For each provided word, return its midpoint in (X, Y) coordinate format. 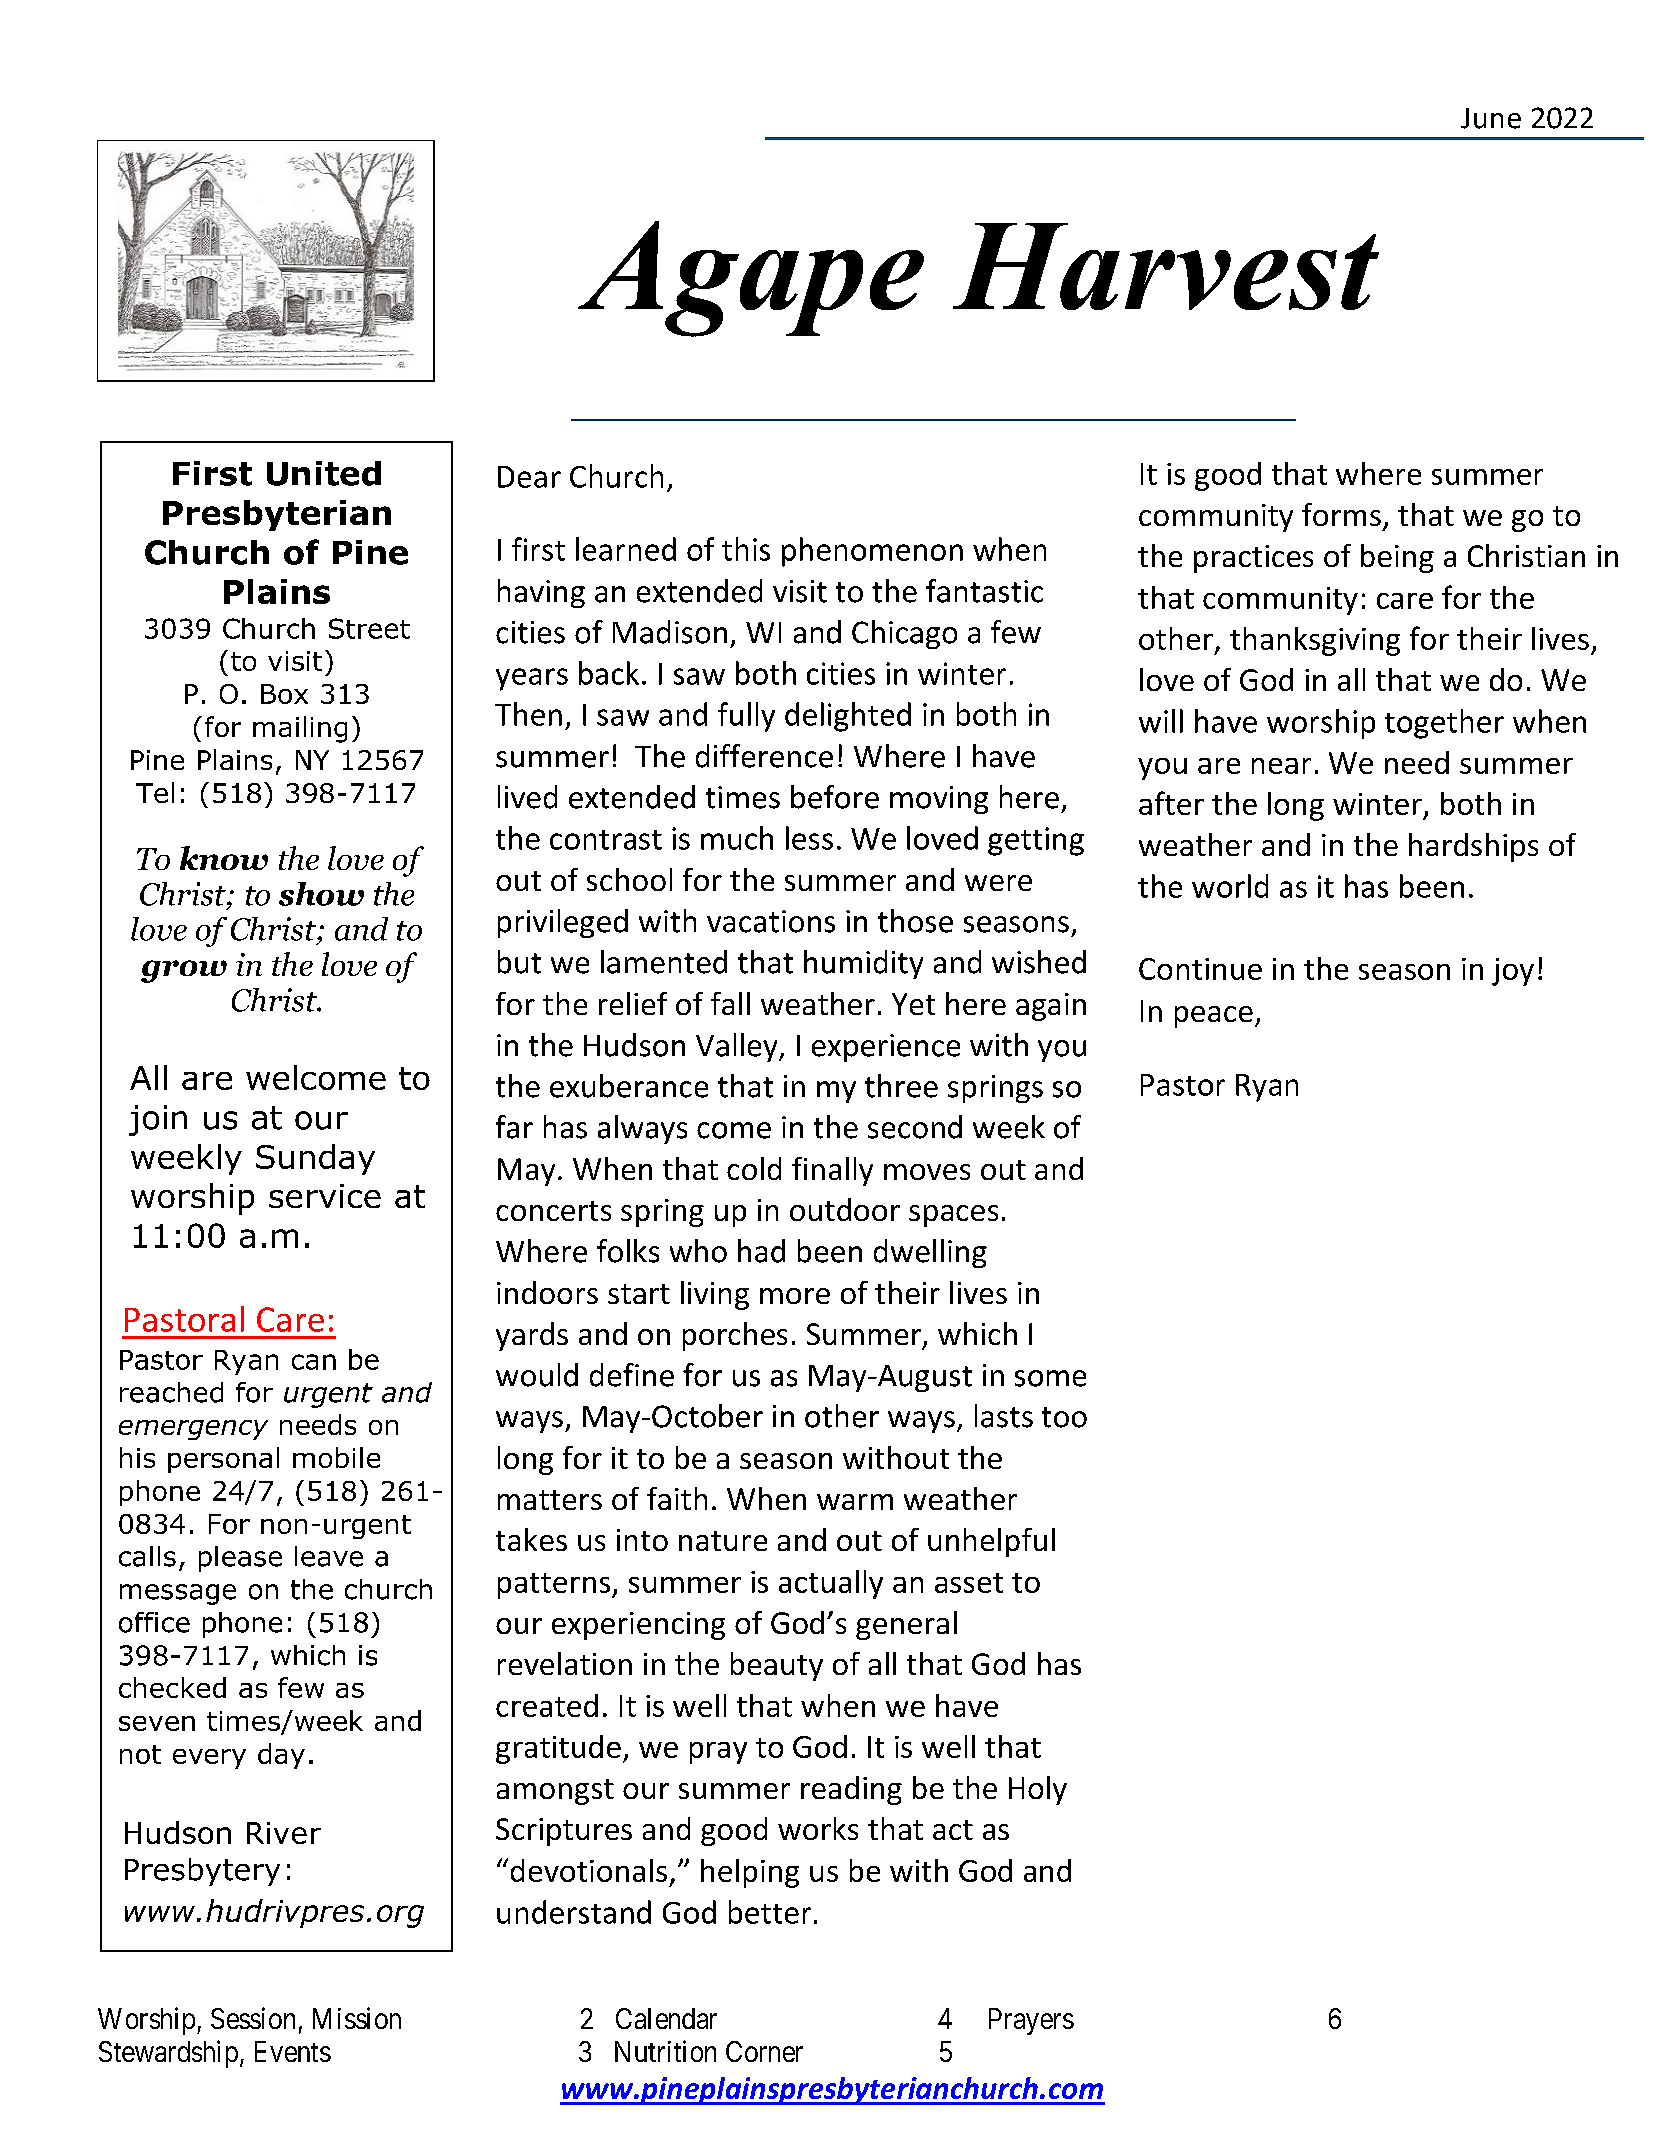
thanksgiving (1315, 641)
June (1491, 118)
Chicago (904, 634)
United (324, 473)
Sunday (315, 1159)
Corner (764, 2051)
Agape (751, 279)
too (1064, 1417)
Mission (357, 2018)
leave (329, 1556)
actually (831, 1584)
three (901, 1086)
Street (369, 628)
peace (1214, 1017)
